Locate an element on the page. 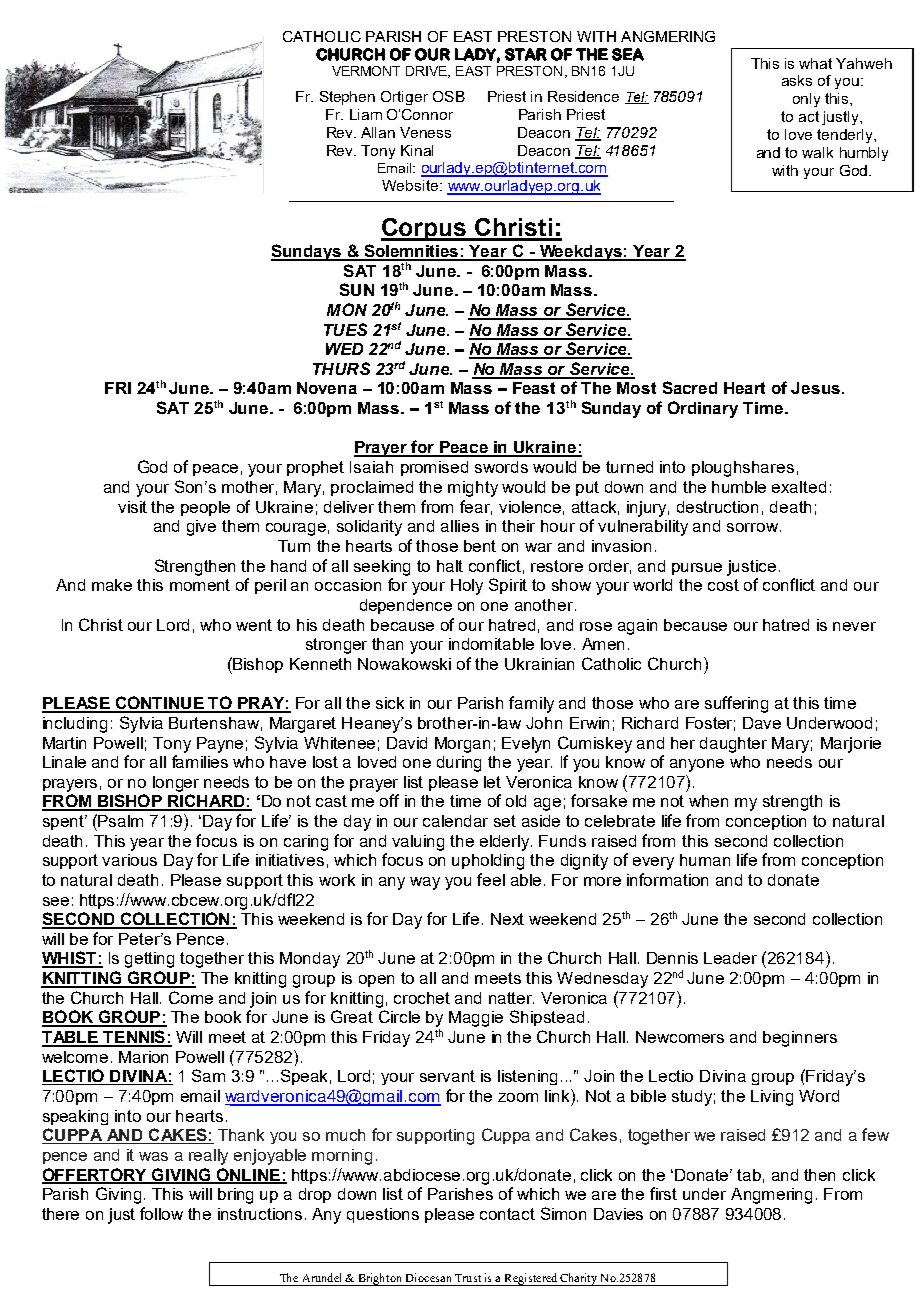 The width and height of the page is (924, 1308). Ukrainian is located at coordinates (539, 664).
